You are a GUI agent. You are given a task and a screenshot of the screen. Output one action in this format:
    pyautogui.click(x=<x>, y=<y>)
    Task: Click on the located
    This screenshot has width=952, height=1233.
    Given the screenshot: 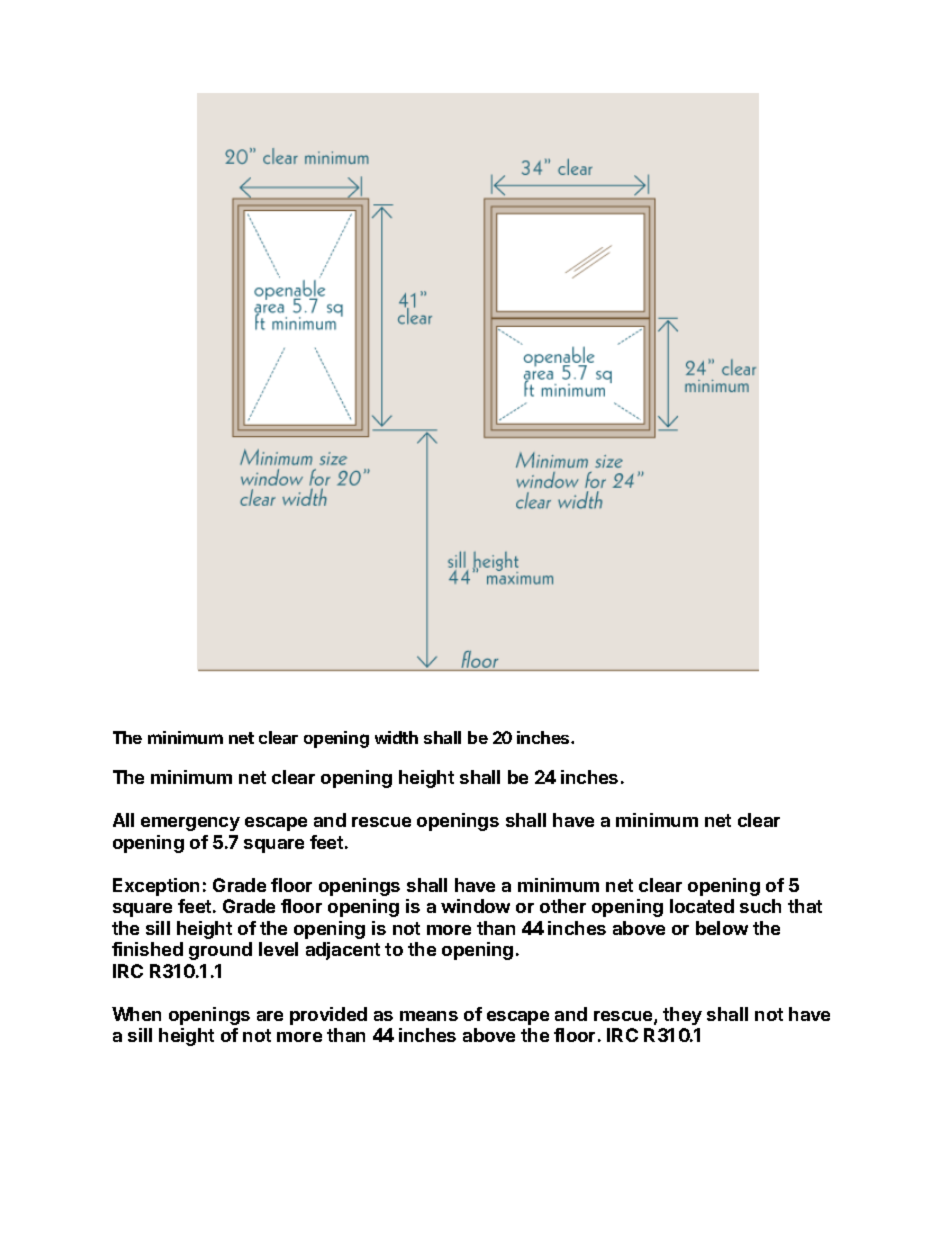 What is the action you would take?
    pyautogui.click(x=702, y=906)
